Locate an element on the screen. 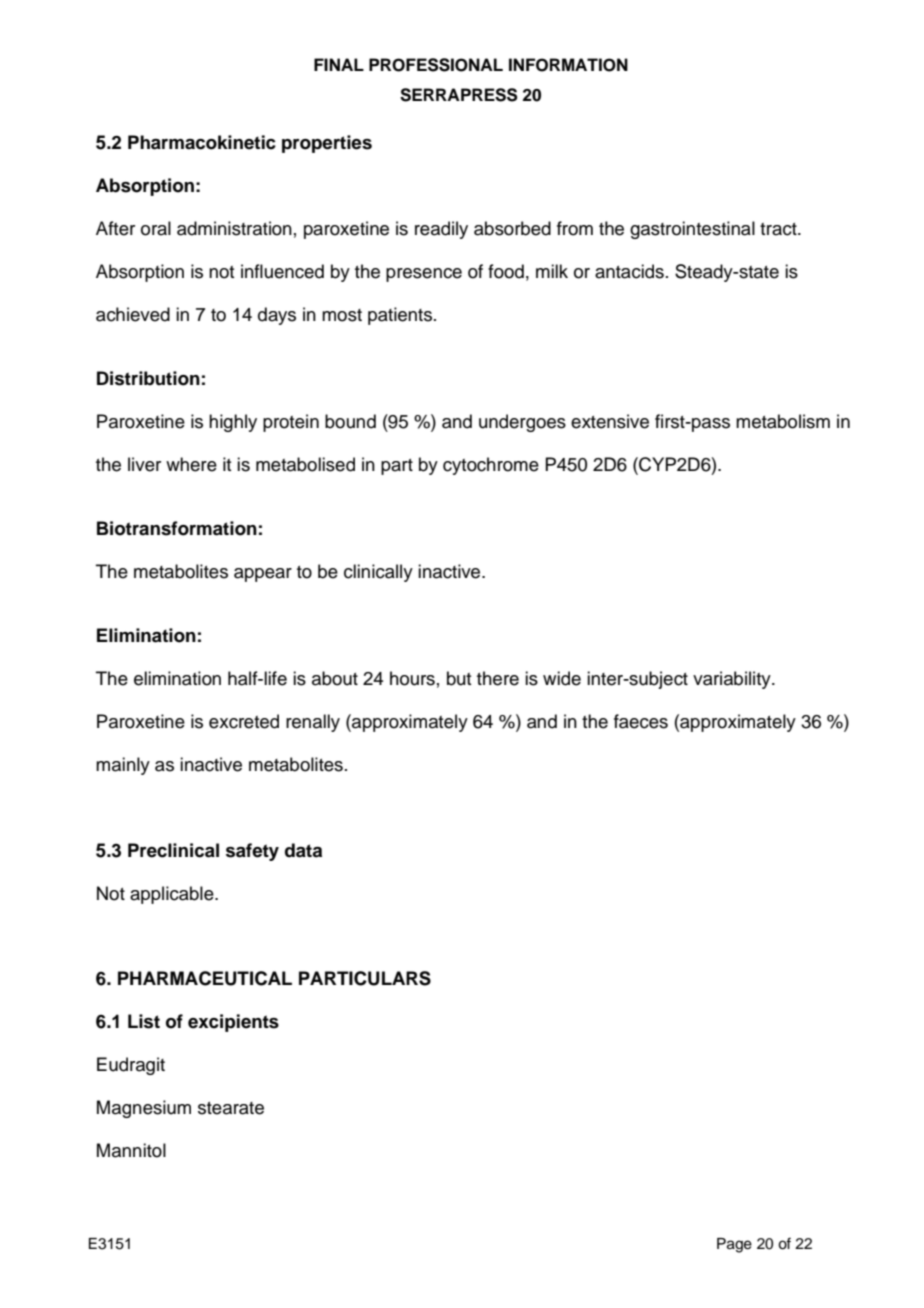 The image size is (924, 1308). metabolism is located at coordinates (783, 421).
